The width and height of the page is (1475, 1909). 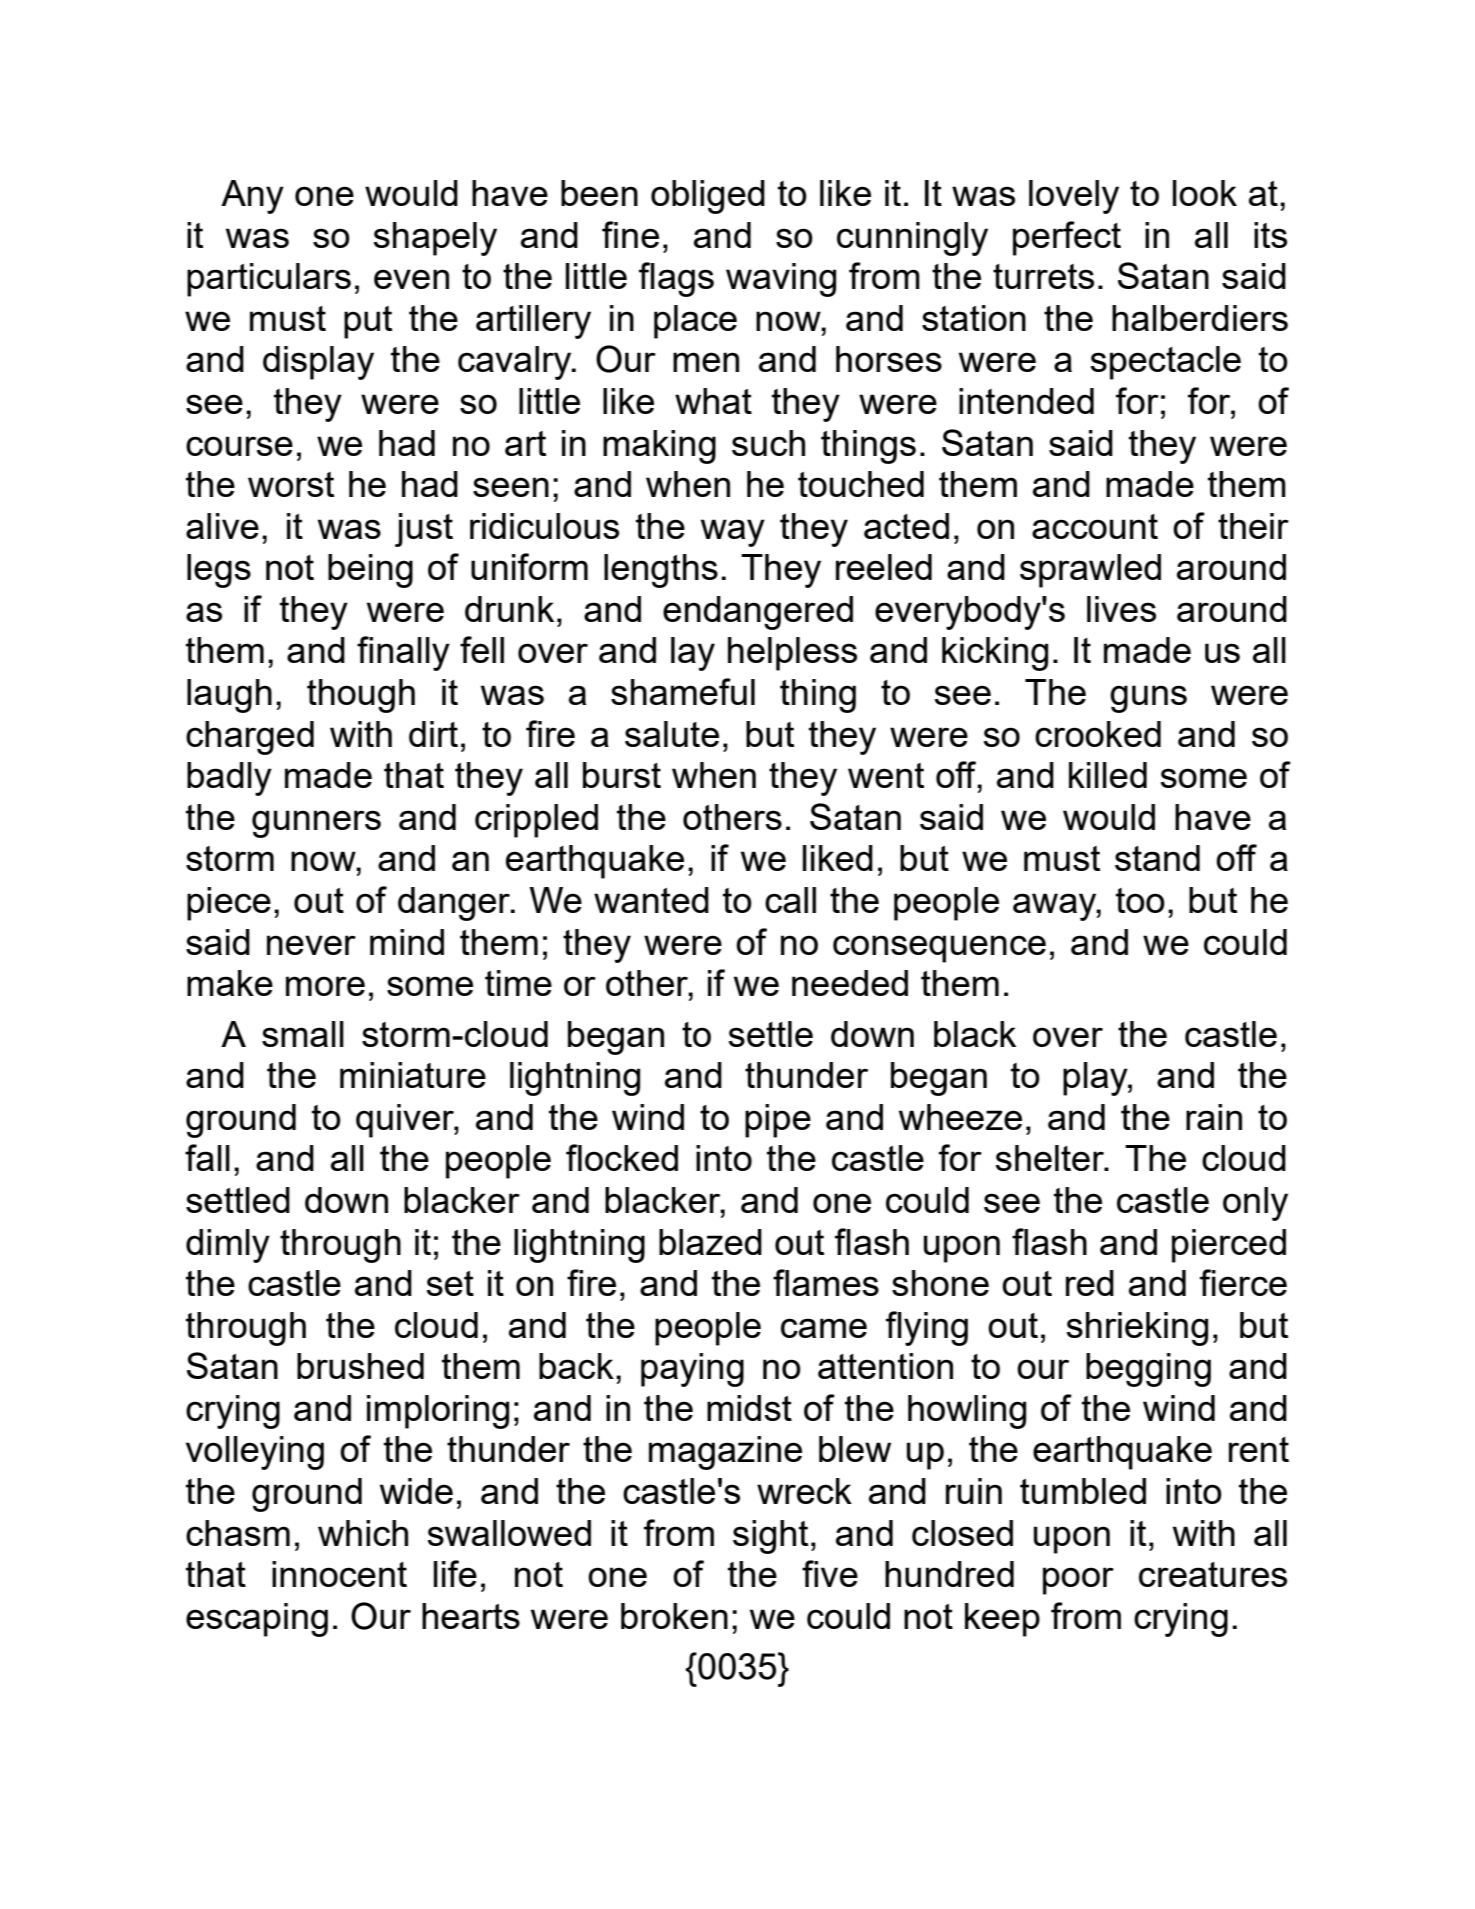 I want to click on call, so click(x=790, y=900).
